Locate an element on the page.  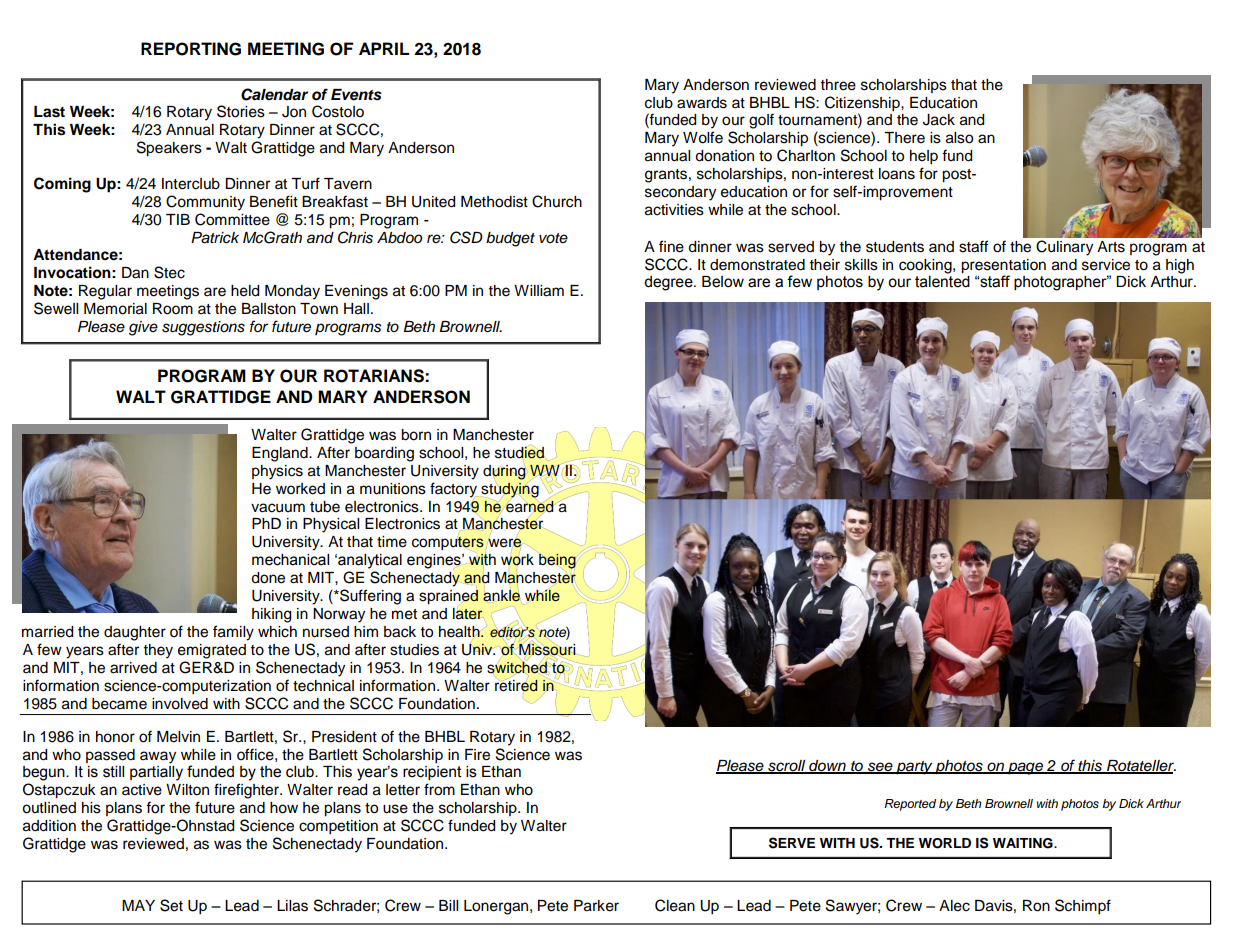
involved is located at coordinates (180, 704).
